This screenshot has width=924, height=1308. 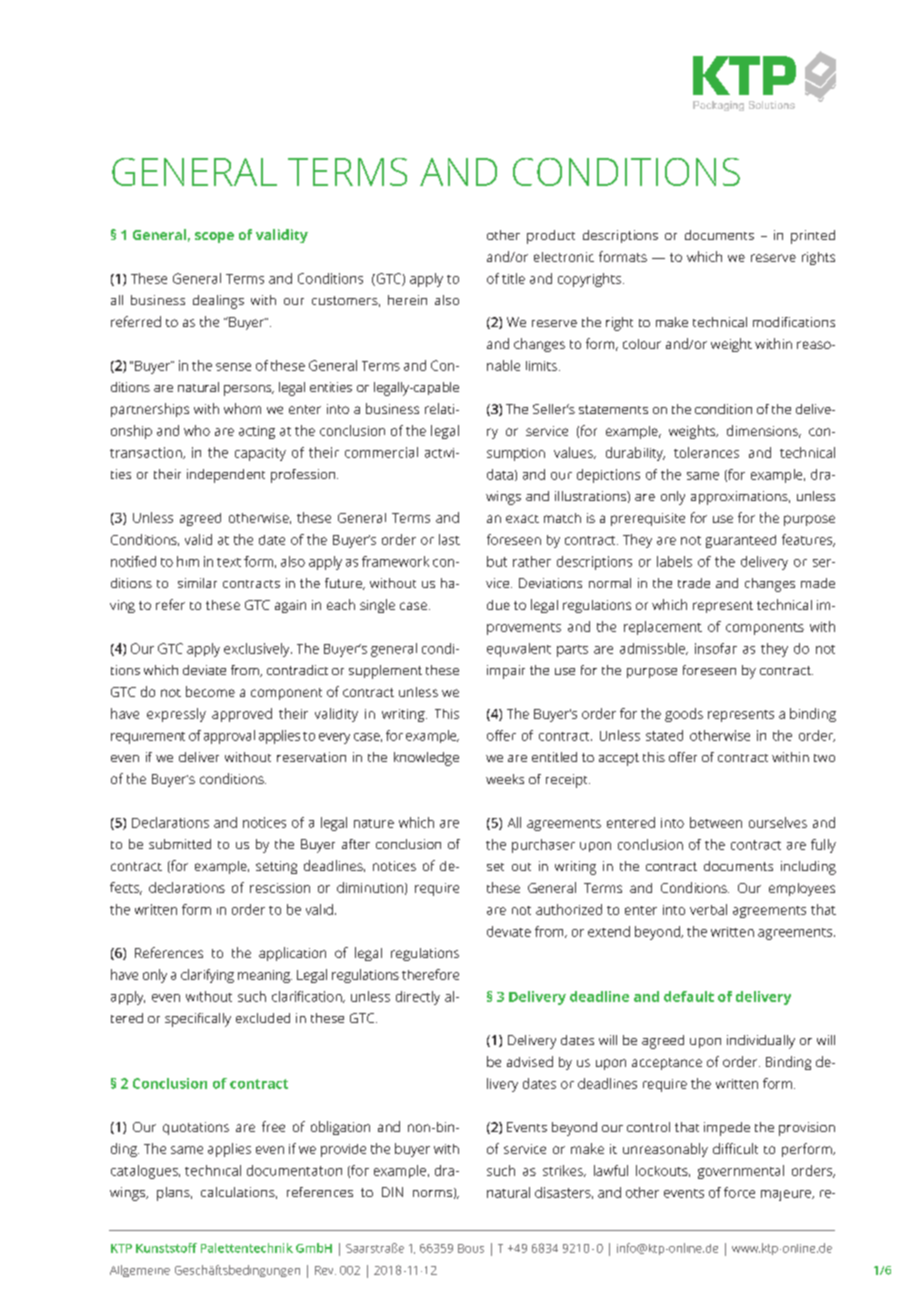 What do you see at coordinates (551, 237) in the screenshot?
I see `product` at bounding box center [551, 237].
